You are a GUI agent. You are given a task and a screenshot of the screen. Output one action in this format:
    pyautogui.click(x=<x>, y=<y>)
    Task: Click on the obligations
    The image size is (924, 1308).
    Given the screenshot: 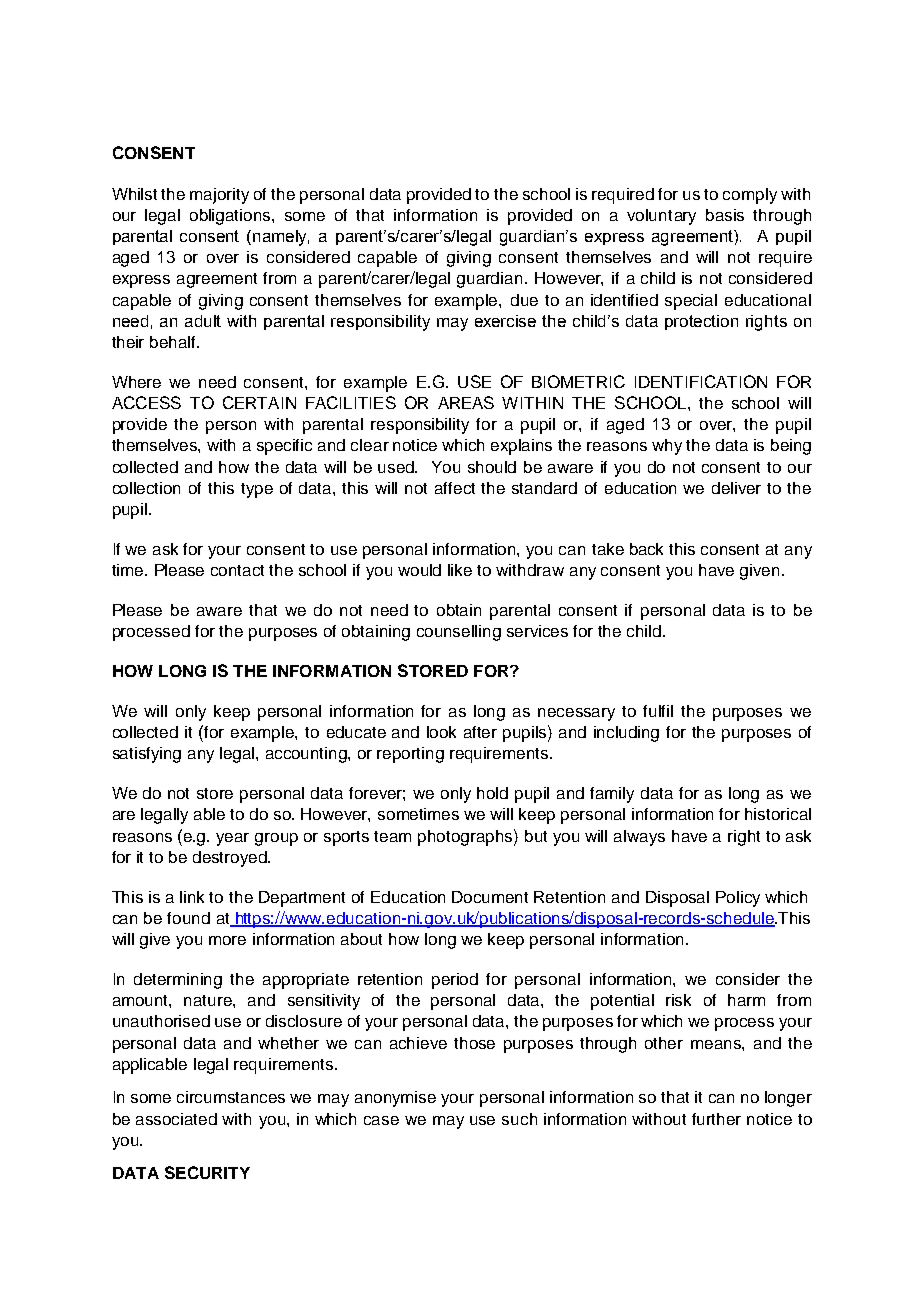 What is the action you would take?
    pyautogui.click(x=231, y=217)
